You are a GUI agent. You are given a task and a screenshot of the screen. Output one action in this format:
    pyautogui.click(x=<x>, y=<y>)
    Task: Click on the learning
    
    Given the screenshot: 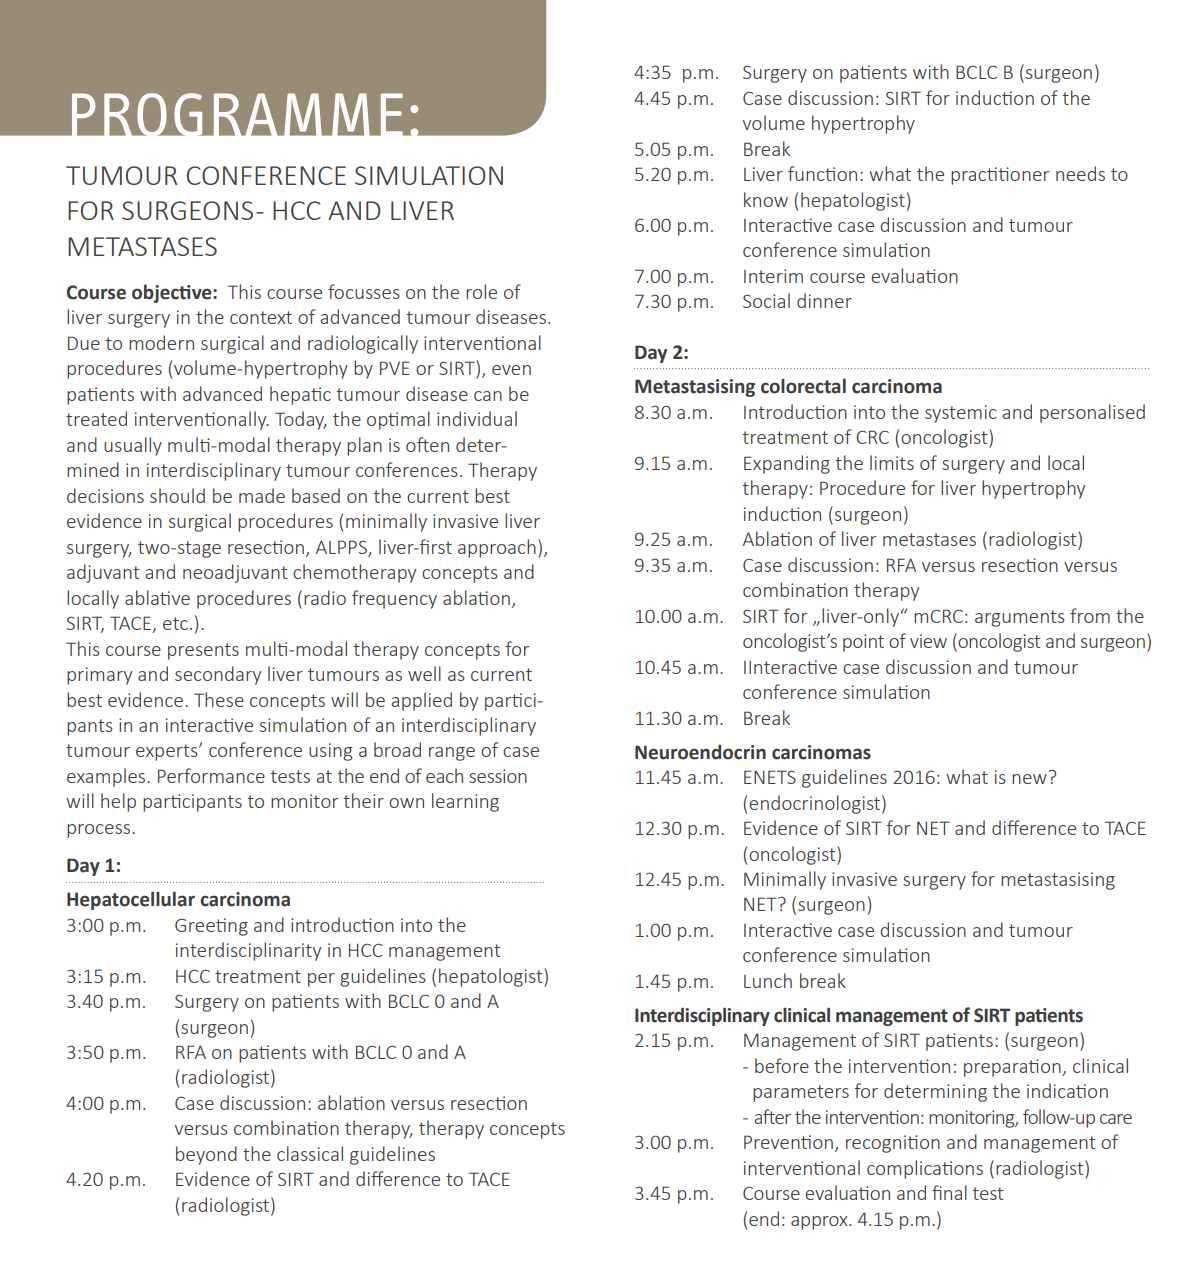 What is the action you would take?
    pyautogui.click(x=465, y=802)
